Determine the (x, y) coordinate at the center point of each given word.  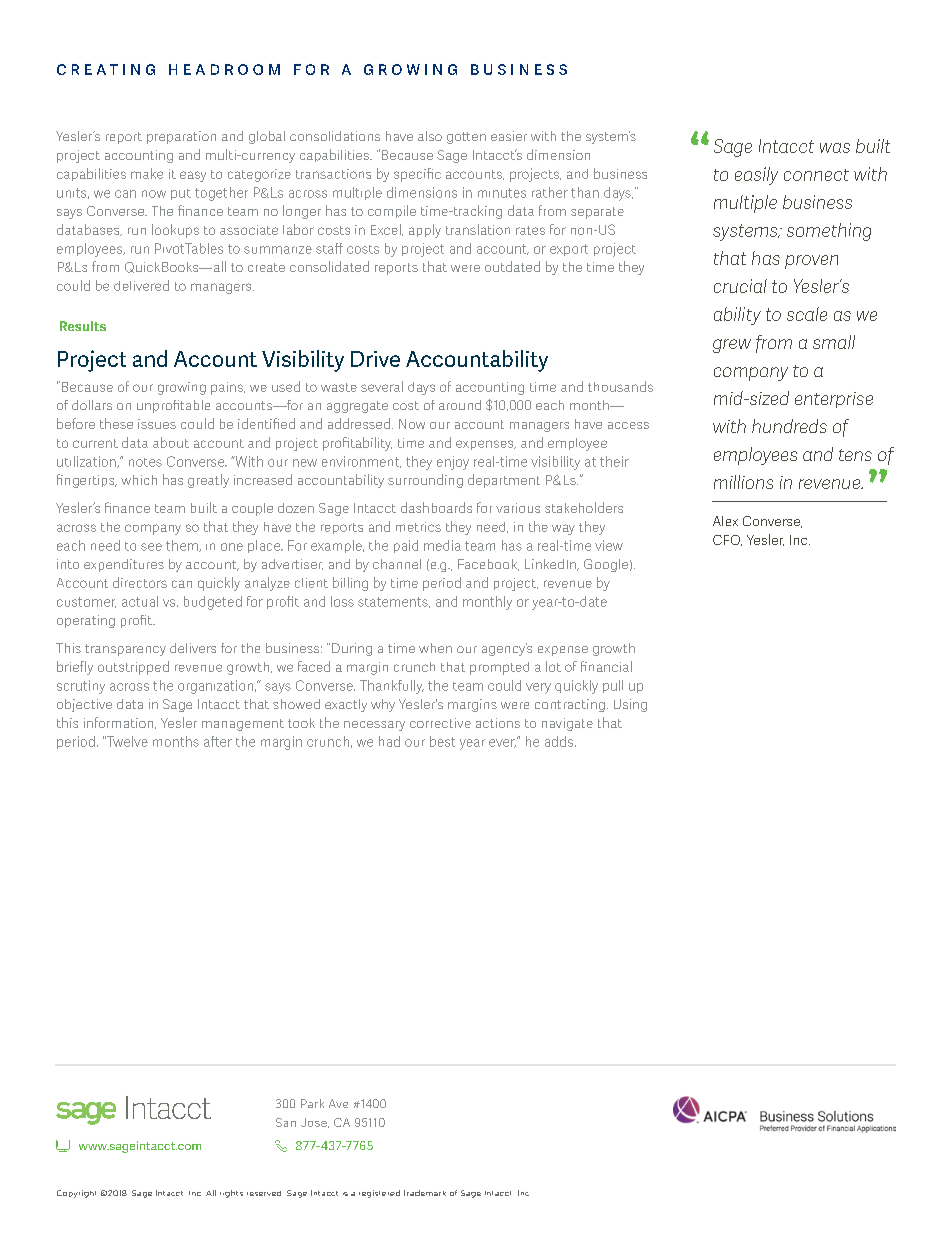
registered (379, 1194)
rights (231, 1194)
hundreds (789, 426)
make (147, 173)
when (435, 648)
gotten (466, 138)
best (442, 741)
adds (559, 741)
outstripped (133, 668)
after (218, 741)
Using (630, 705)
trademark (425, 1193)
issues (157, 424)
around (460, 405)
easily (756, 176)
